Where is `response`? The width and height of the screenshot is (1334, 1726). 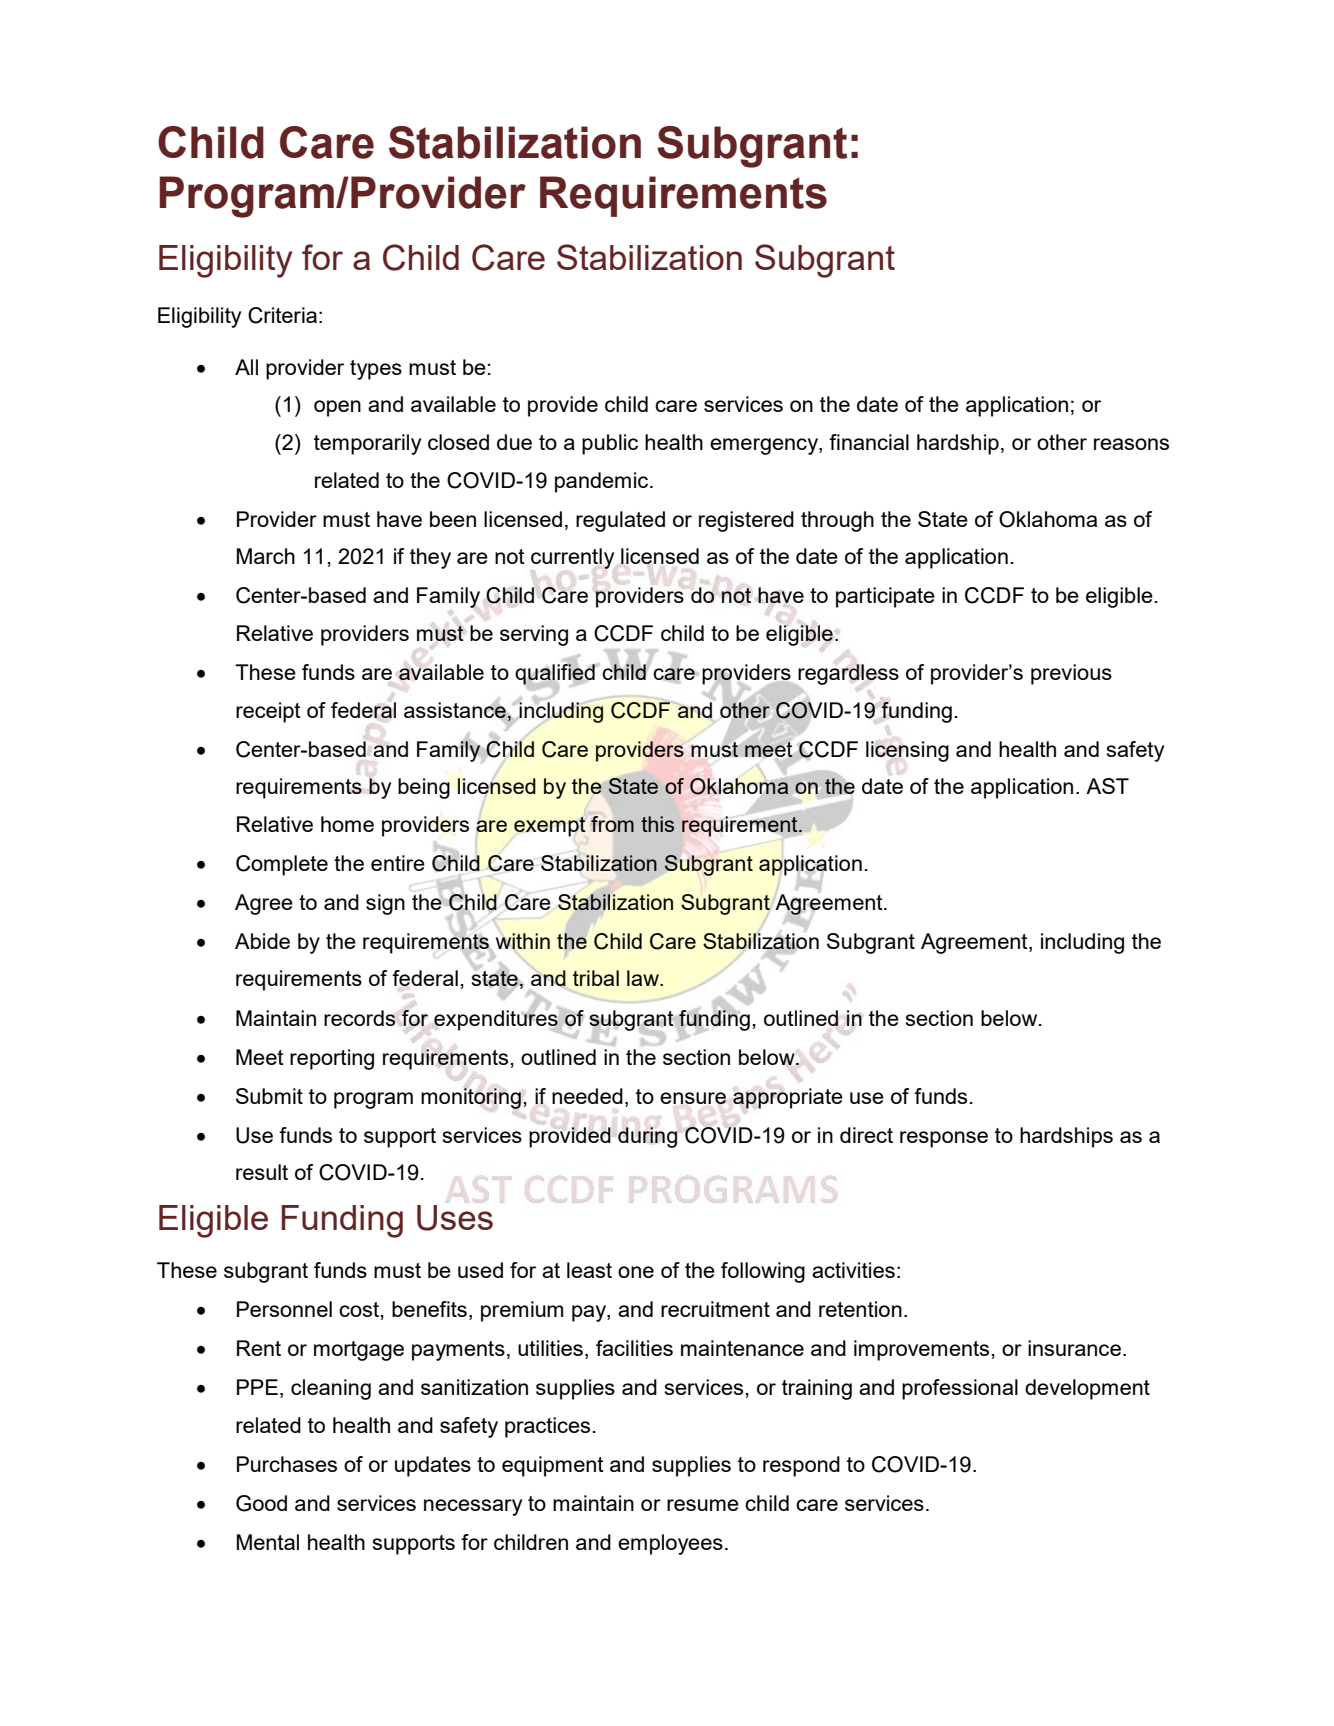
response is located at coordinates (944, 1139).
